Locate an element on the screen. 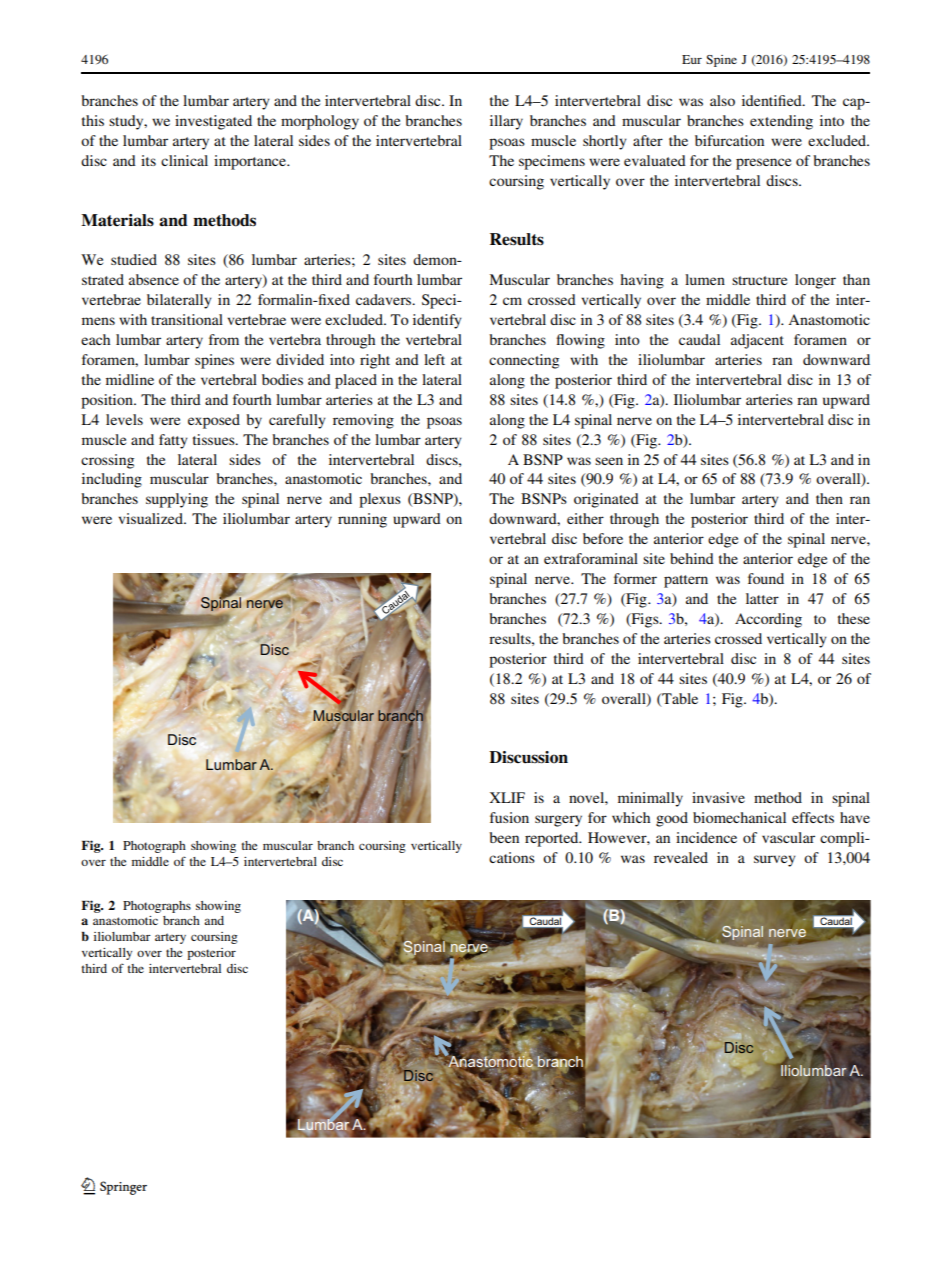  According is located at coordinates (768, 620).
